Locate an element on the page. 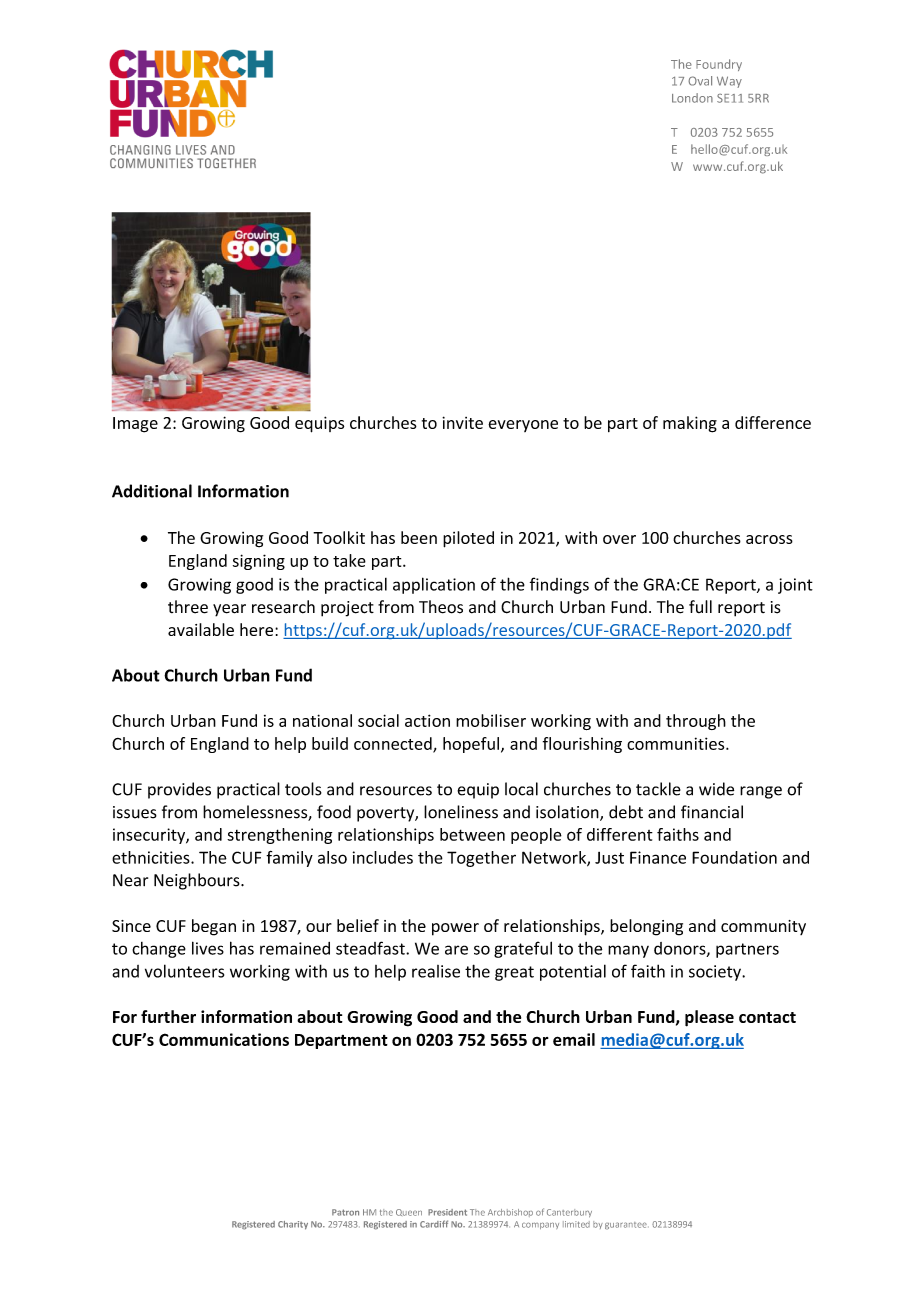  Charity is located at coordinates (293, 1225).
